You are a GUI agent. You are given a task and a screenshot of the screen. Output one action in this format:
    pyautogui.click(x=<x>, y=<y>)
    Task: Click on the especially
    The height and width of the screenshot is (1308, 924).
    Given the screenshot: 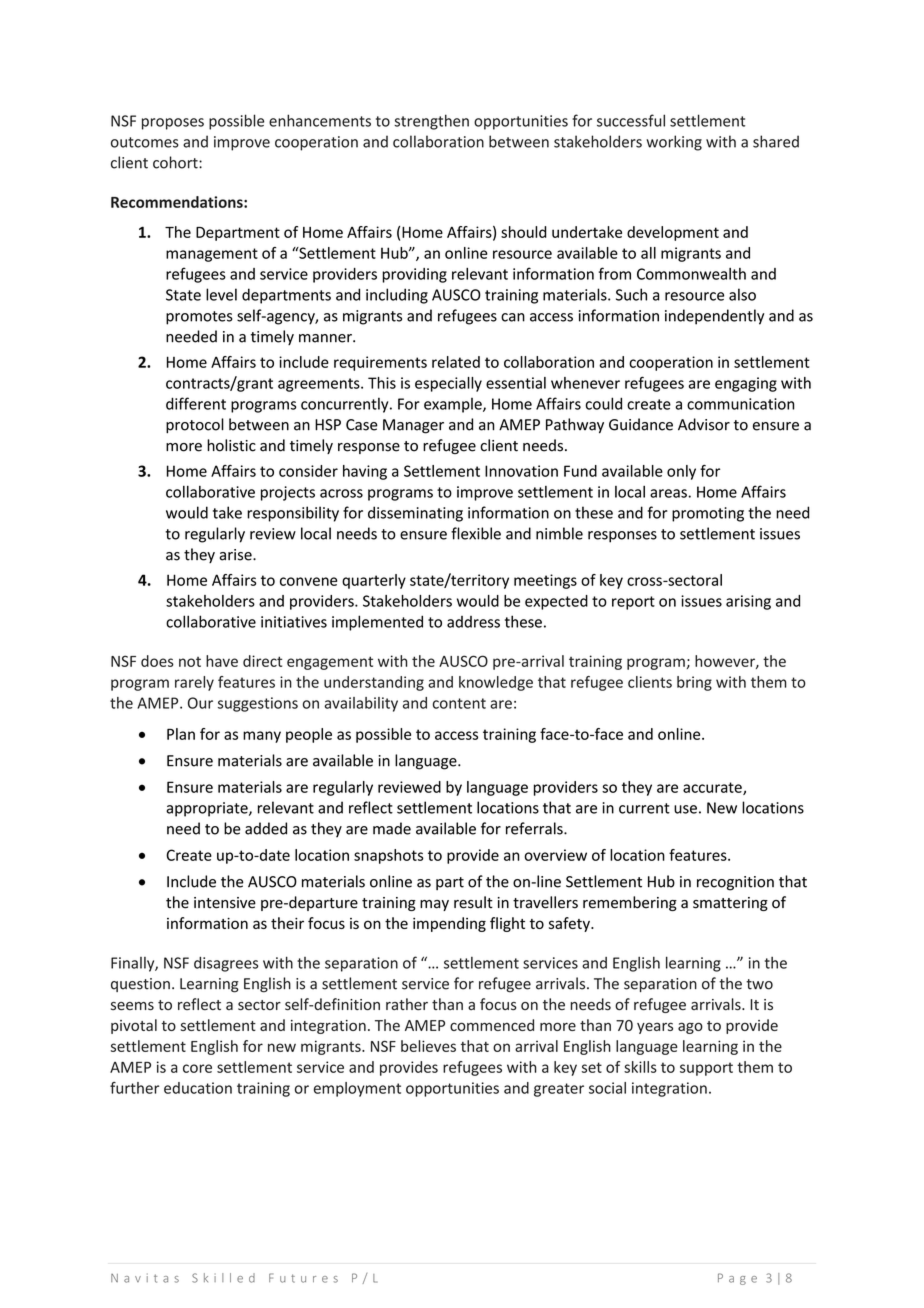 What is the action you would take?
    pyautogui.click(x=448, y=384)
